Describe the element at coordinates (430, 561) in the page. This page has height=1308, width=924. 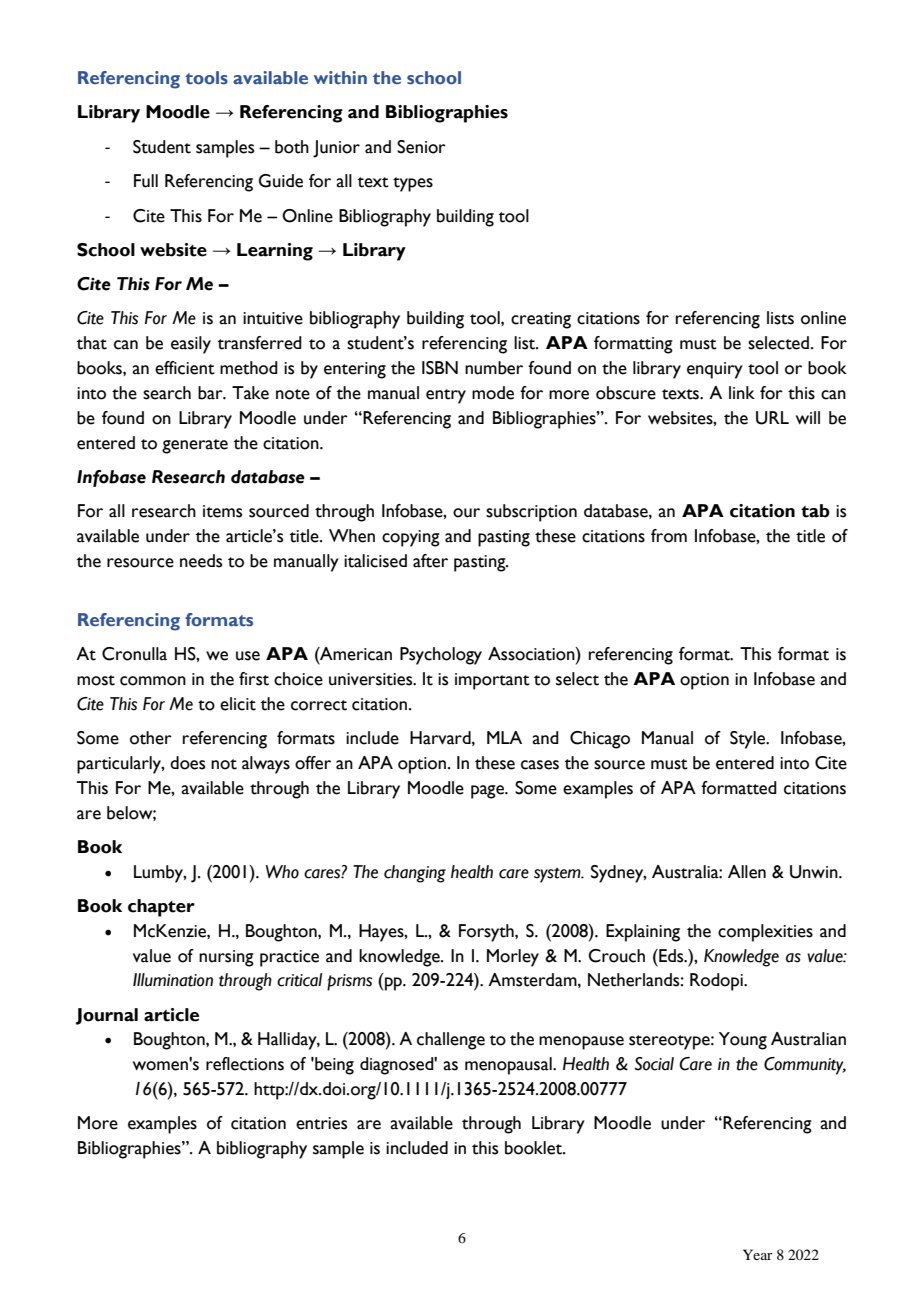
I see `after` at that location.
